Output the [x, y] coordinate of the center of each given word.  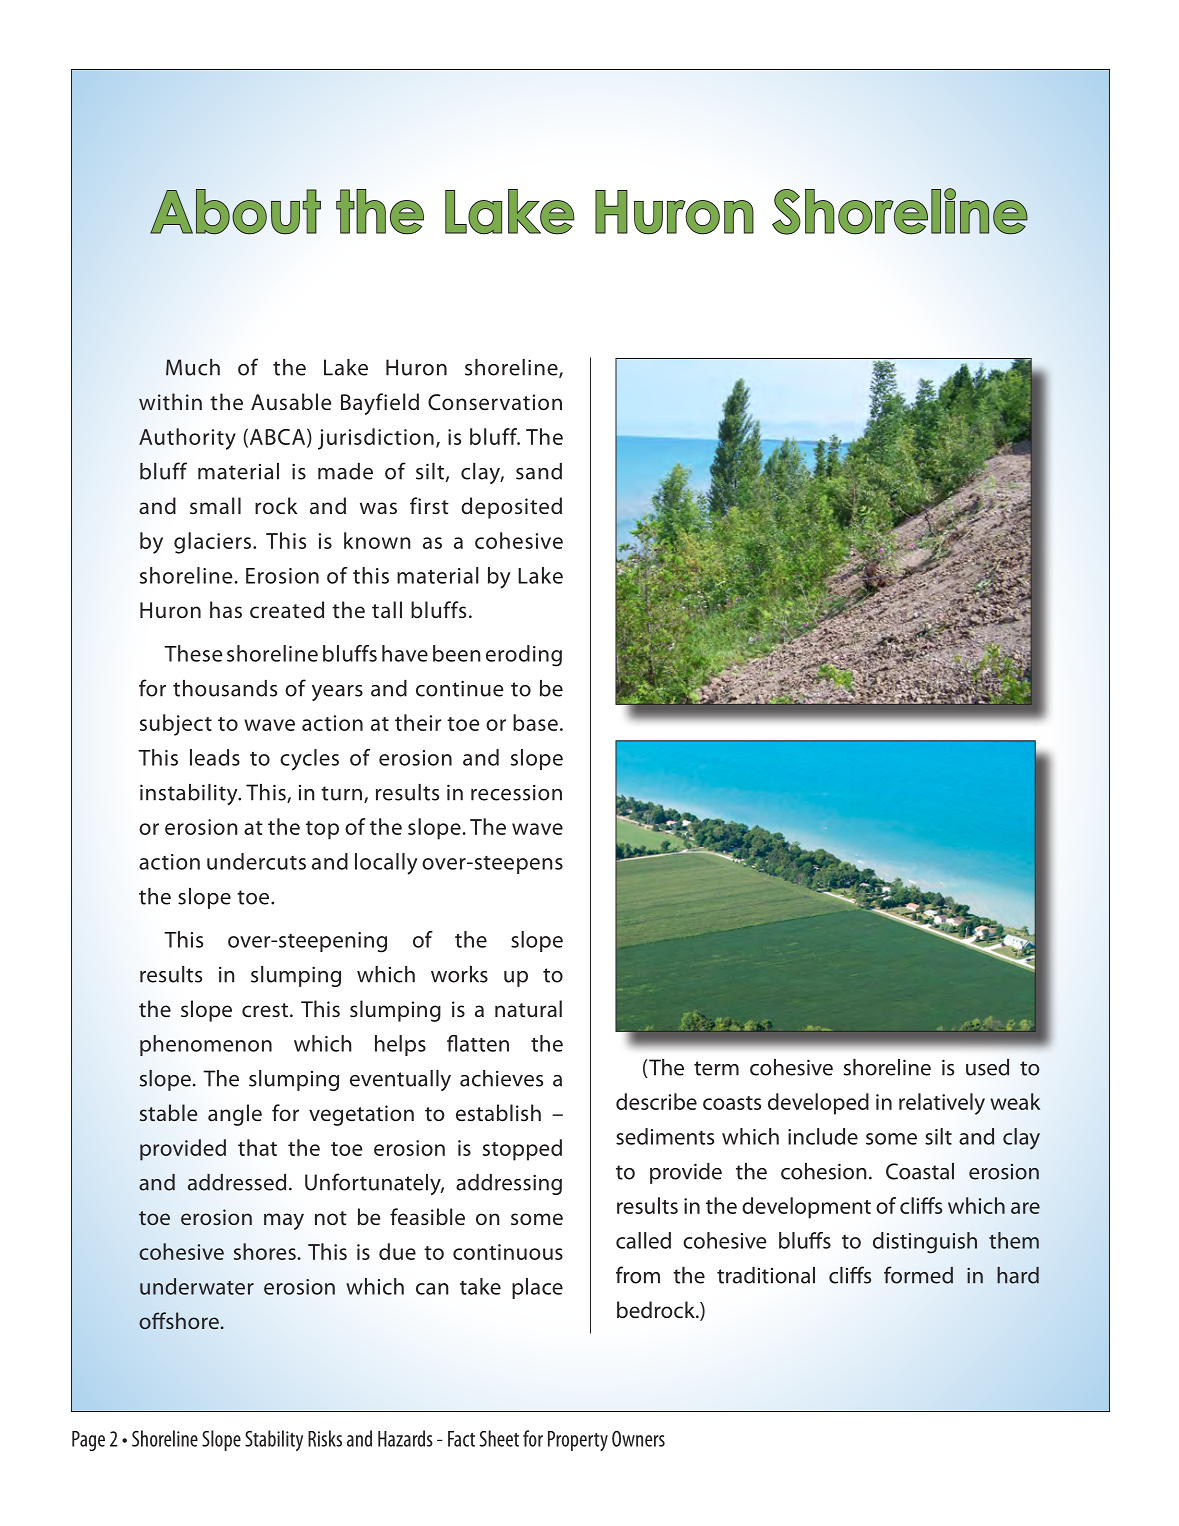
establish [498, 1112]
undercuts [256, 861]
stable [168, 1112]
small [215, 505]
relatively [942, 1104]
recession [516, 792]
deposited [511, 508]
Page [88, 1441]
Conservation [495, 402]
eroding [524, 656]
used [987, 1067]
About [235, 212]
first [429, 506]
